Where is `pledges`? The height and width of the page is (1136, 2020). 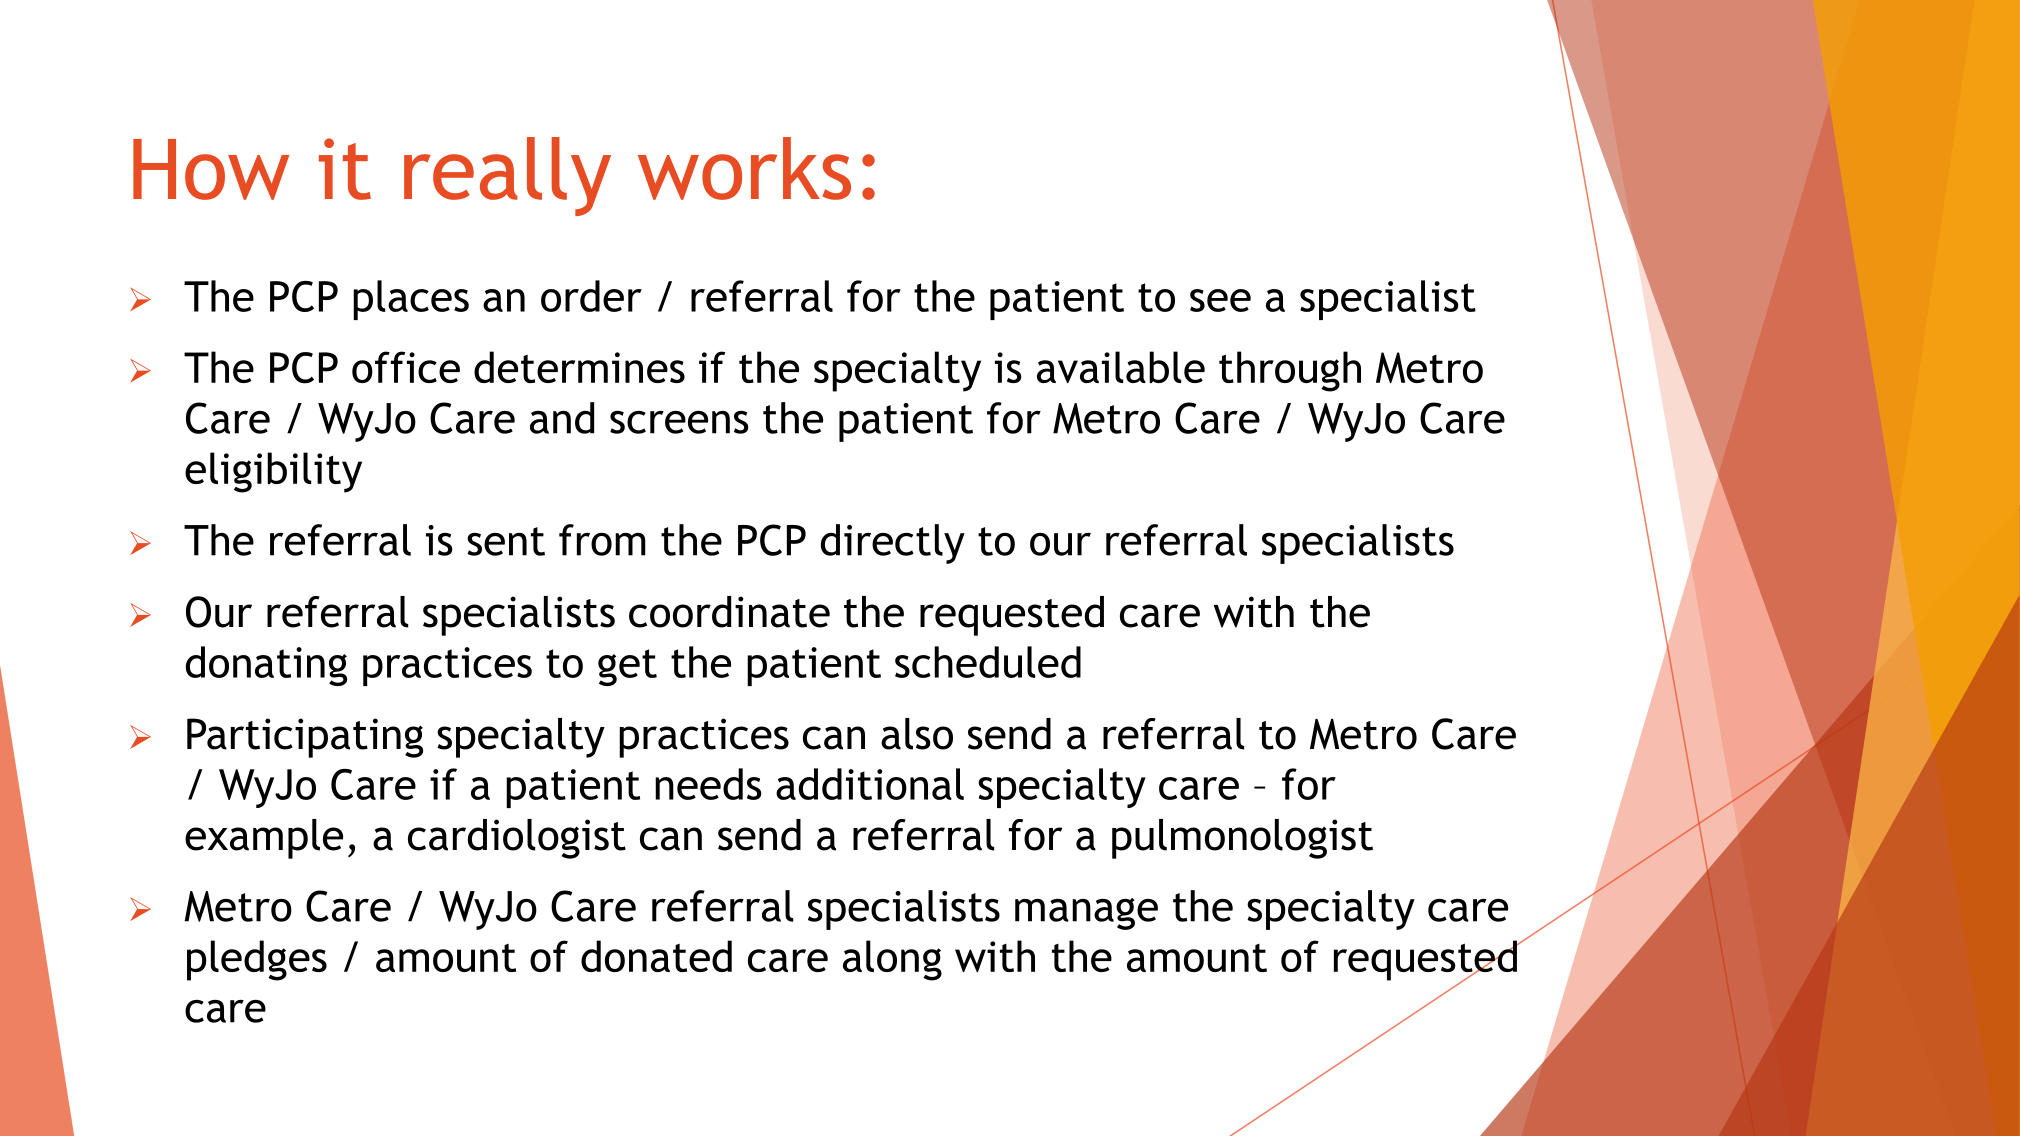 pledges is located at coordinates (257, 960).
